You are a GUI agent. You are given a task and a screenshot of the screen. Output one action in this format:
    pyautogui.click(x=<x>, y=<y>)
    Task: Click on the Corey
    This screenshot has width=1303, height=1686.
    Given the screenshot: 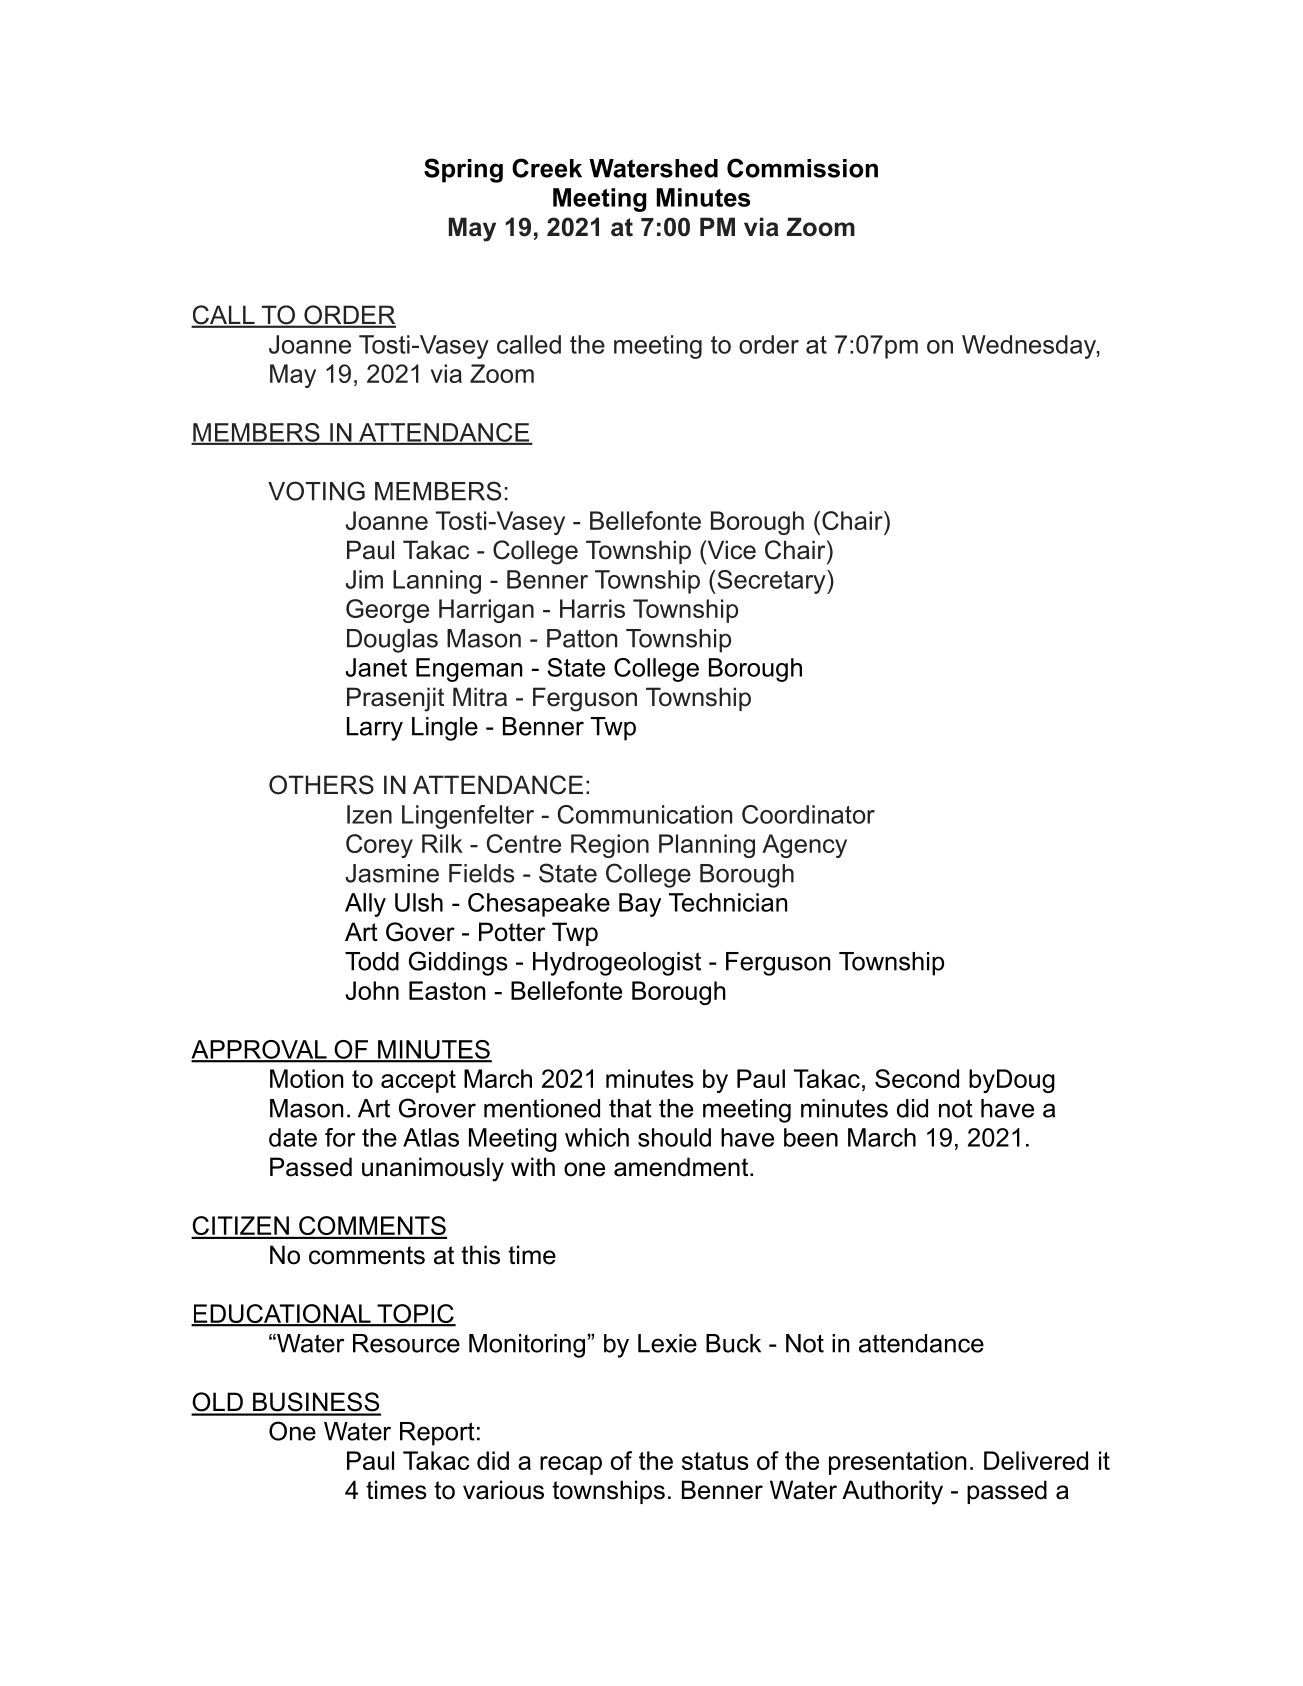 What is the action you would take?
    pyautogui.click(x=379, y=846)
